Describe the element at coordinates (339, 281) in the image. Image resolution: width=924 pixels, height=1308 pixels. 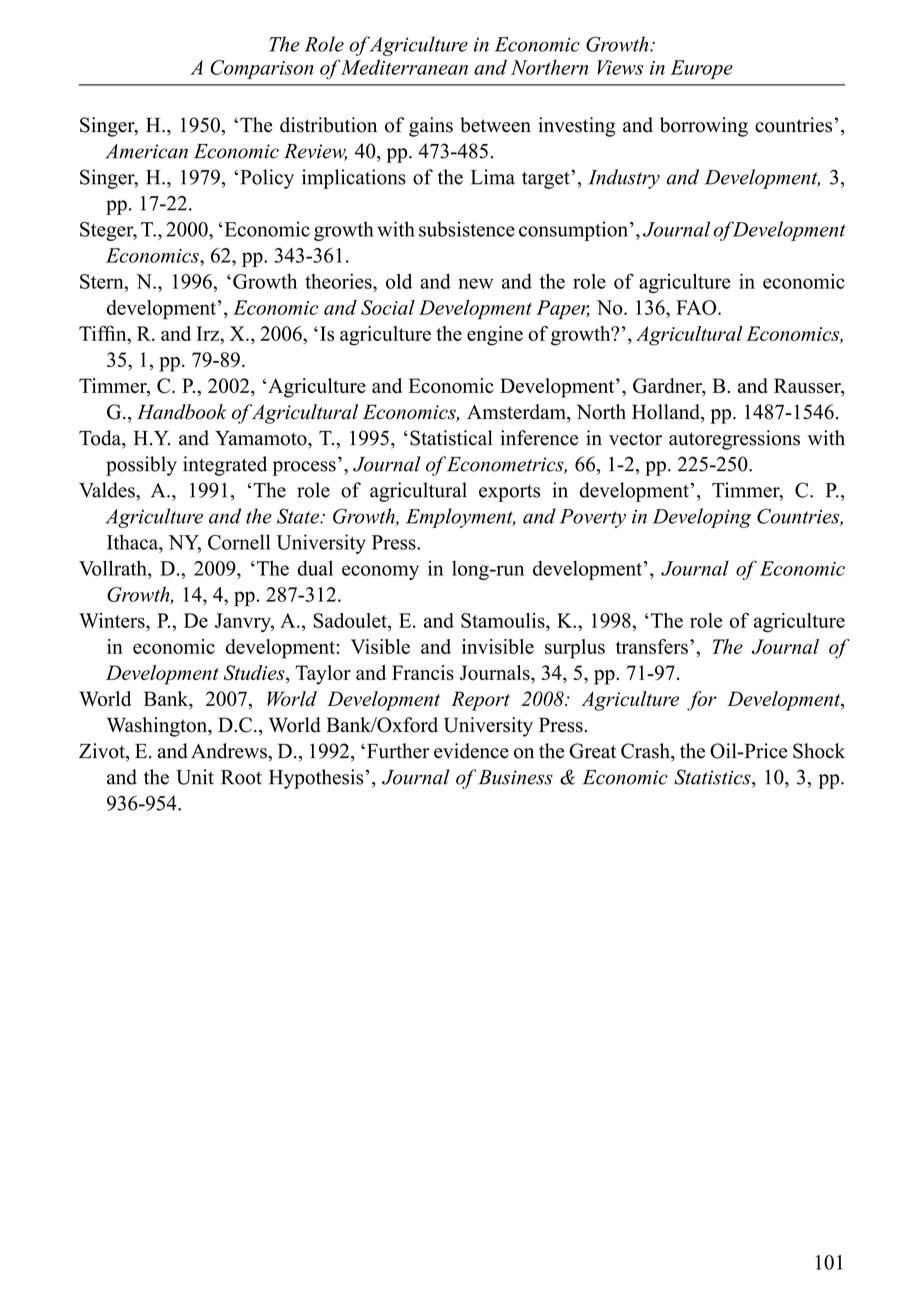
I see `theories` at that location.
